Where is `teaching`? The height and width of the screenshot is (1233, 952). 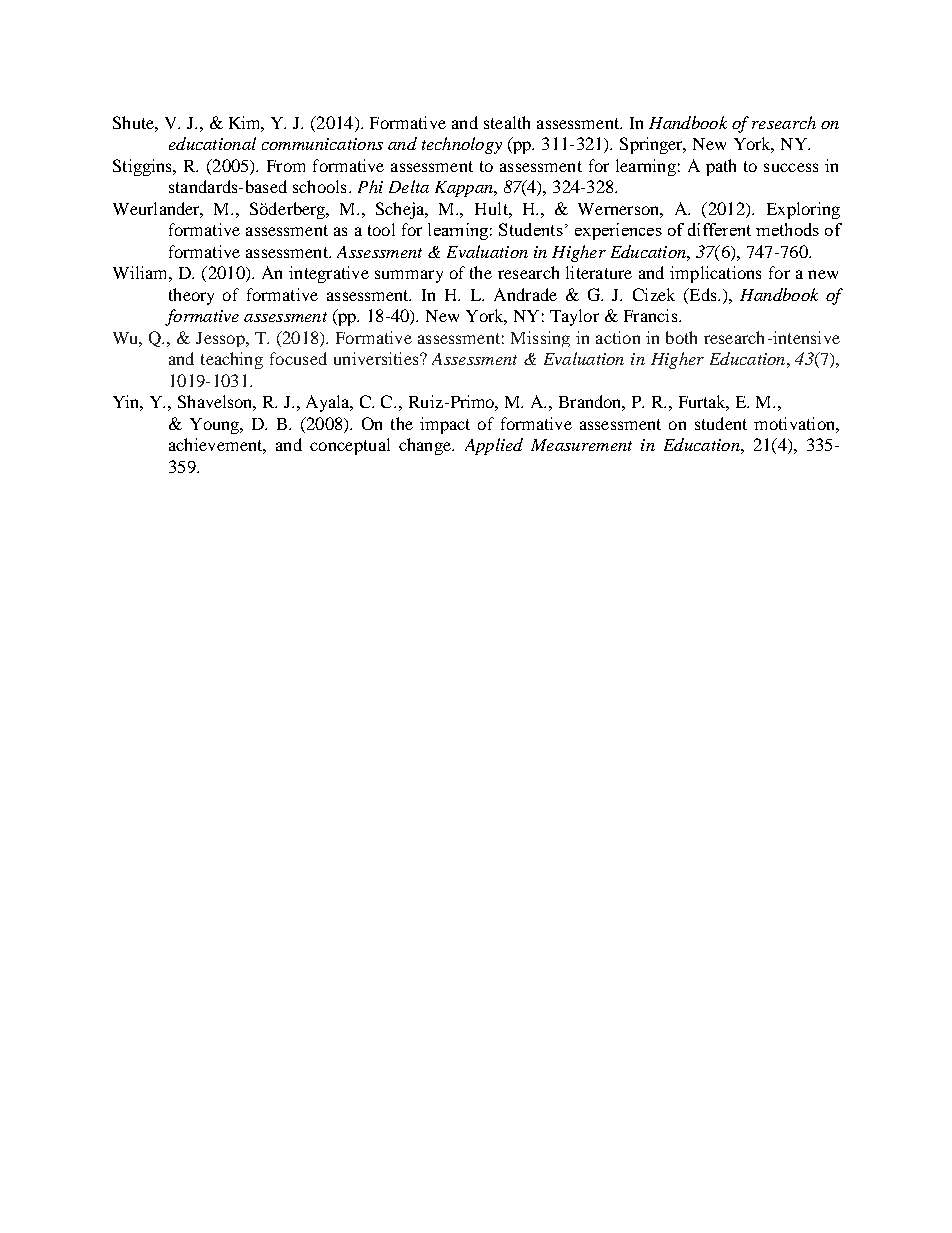
teaching is located at coordinates (232, 360).
